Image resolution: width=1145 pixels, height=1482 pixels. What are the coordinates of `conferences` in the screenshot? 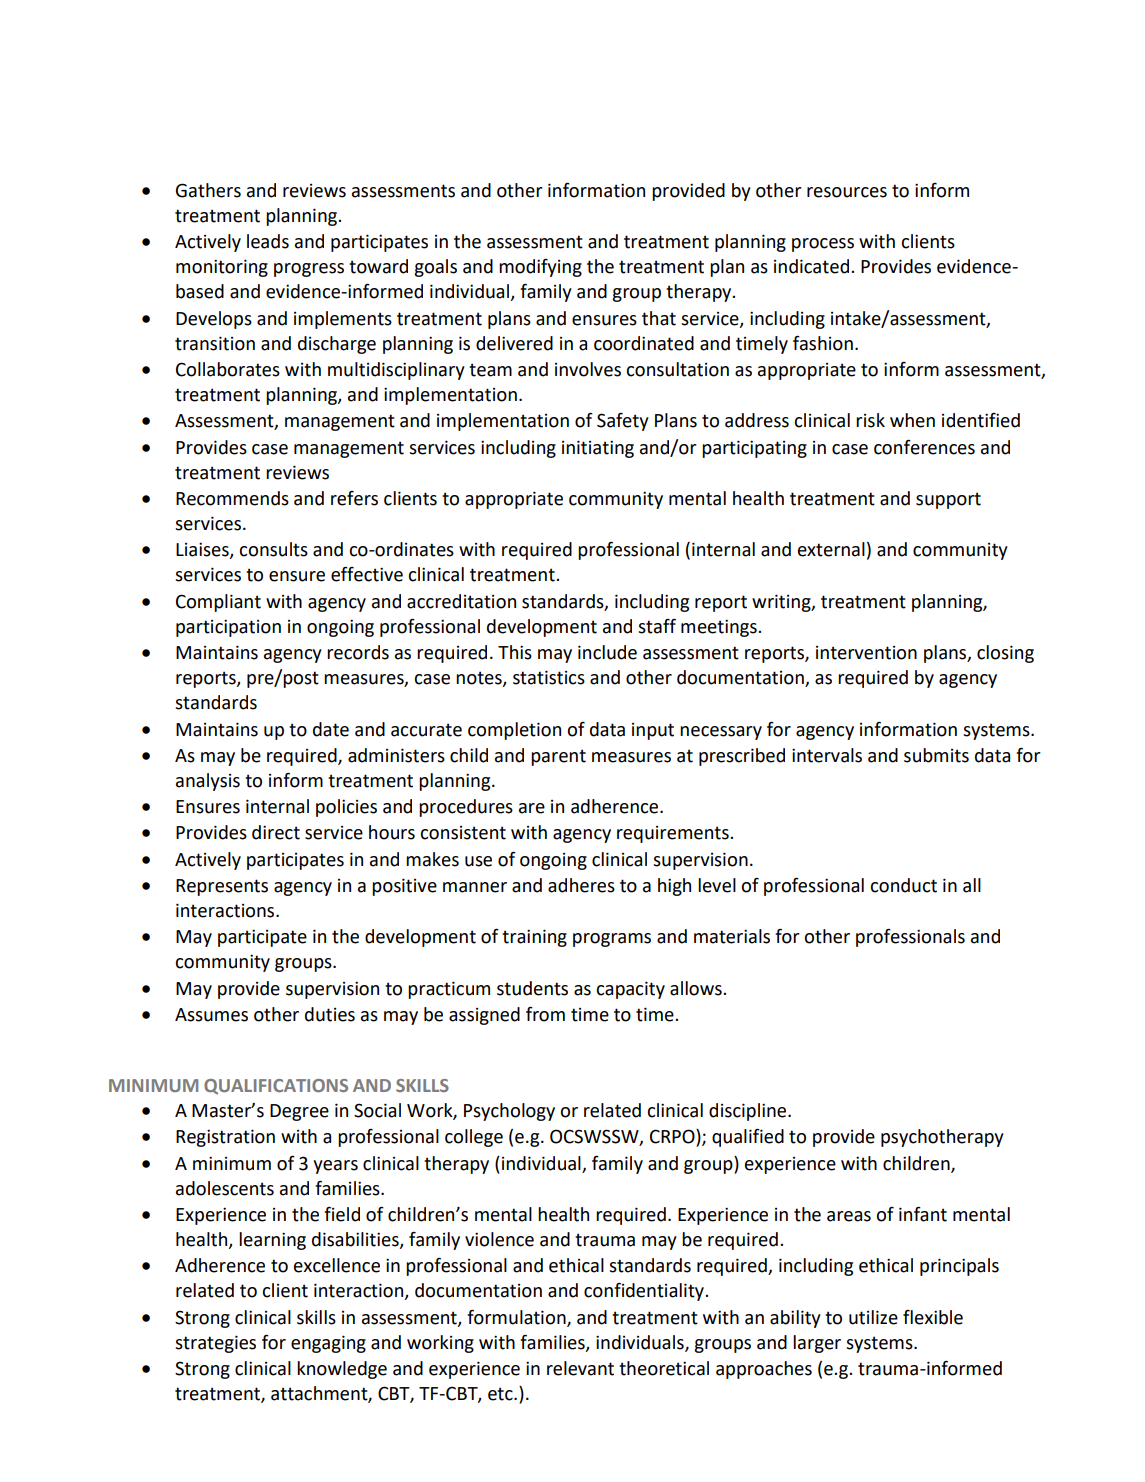 It's located at (924, 447).
